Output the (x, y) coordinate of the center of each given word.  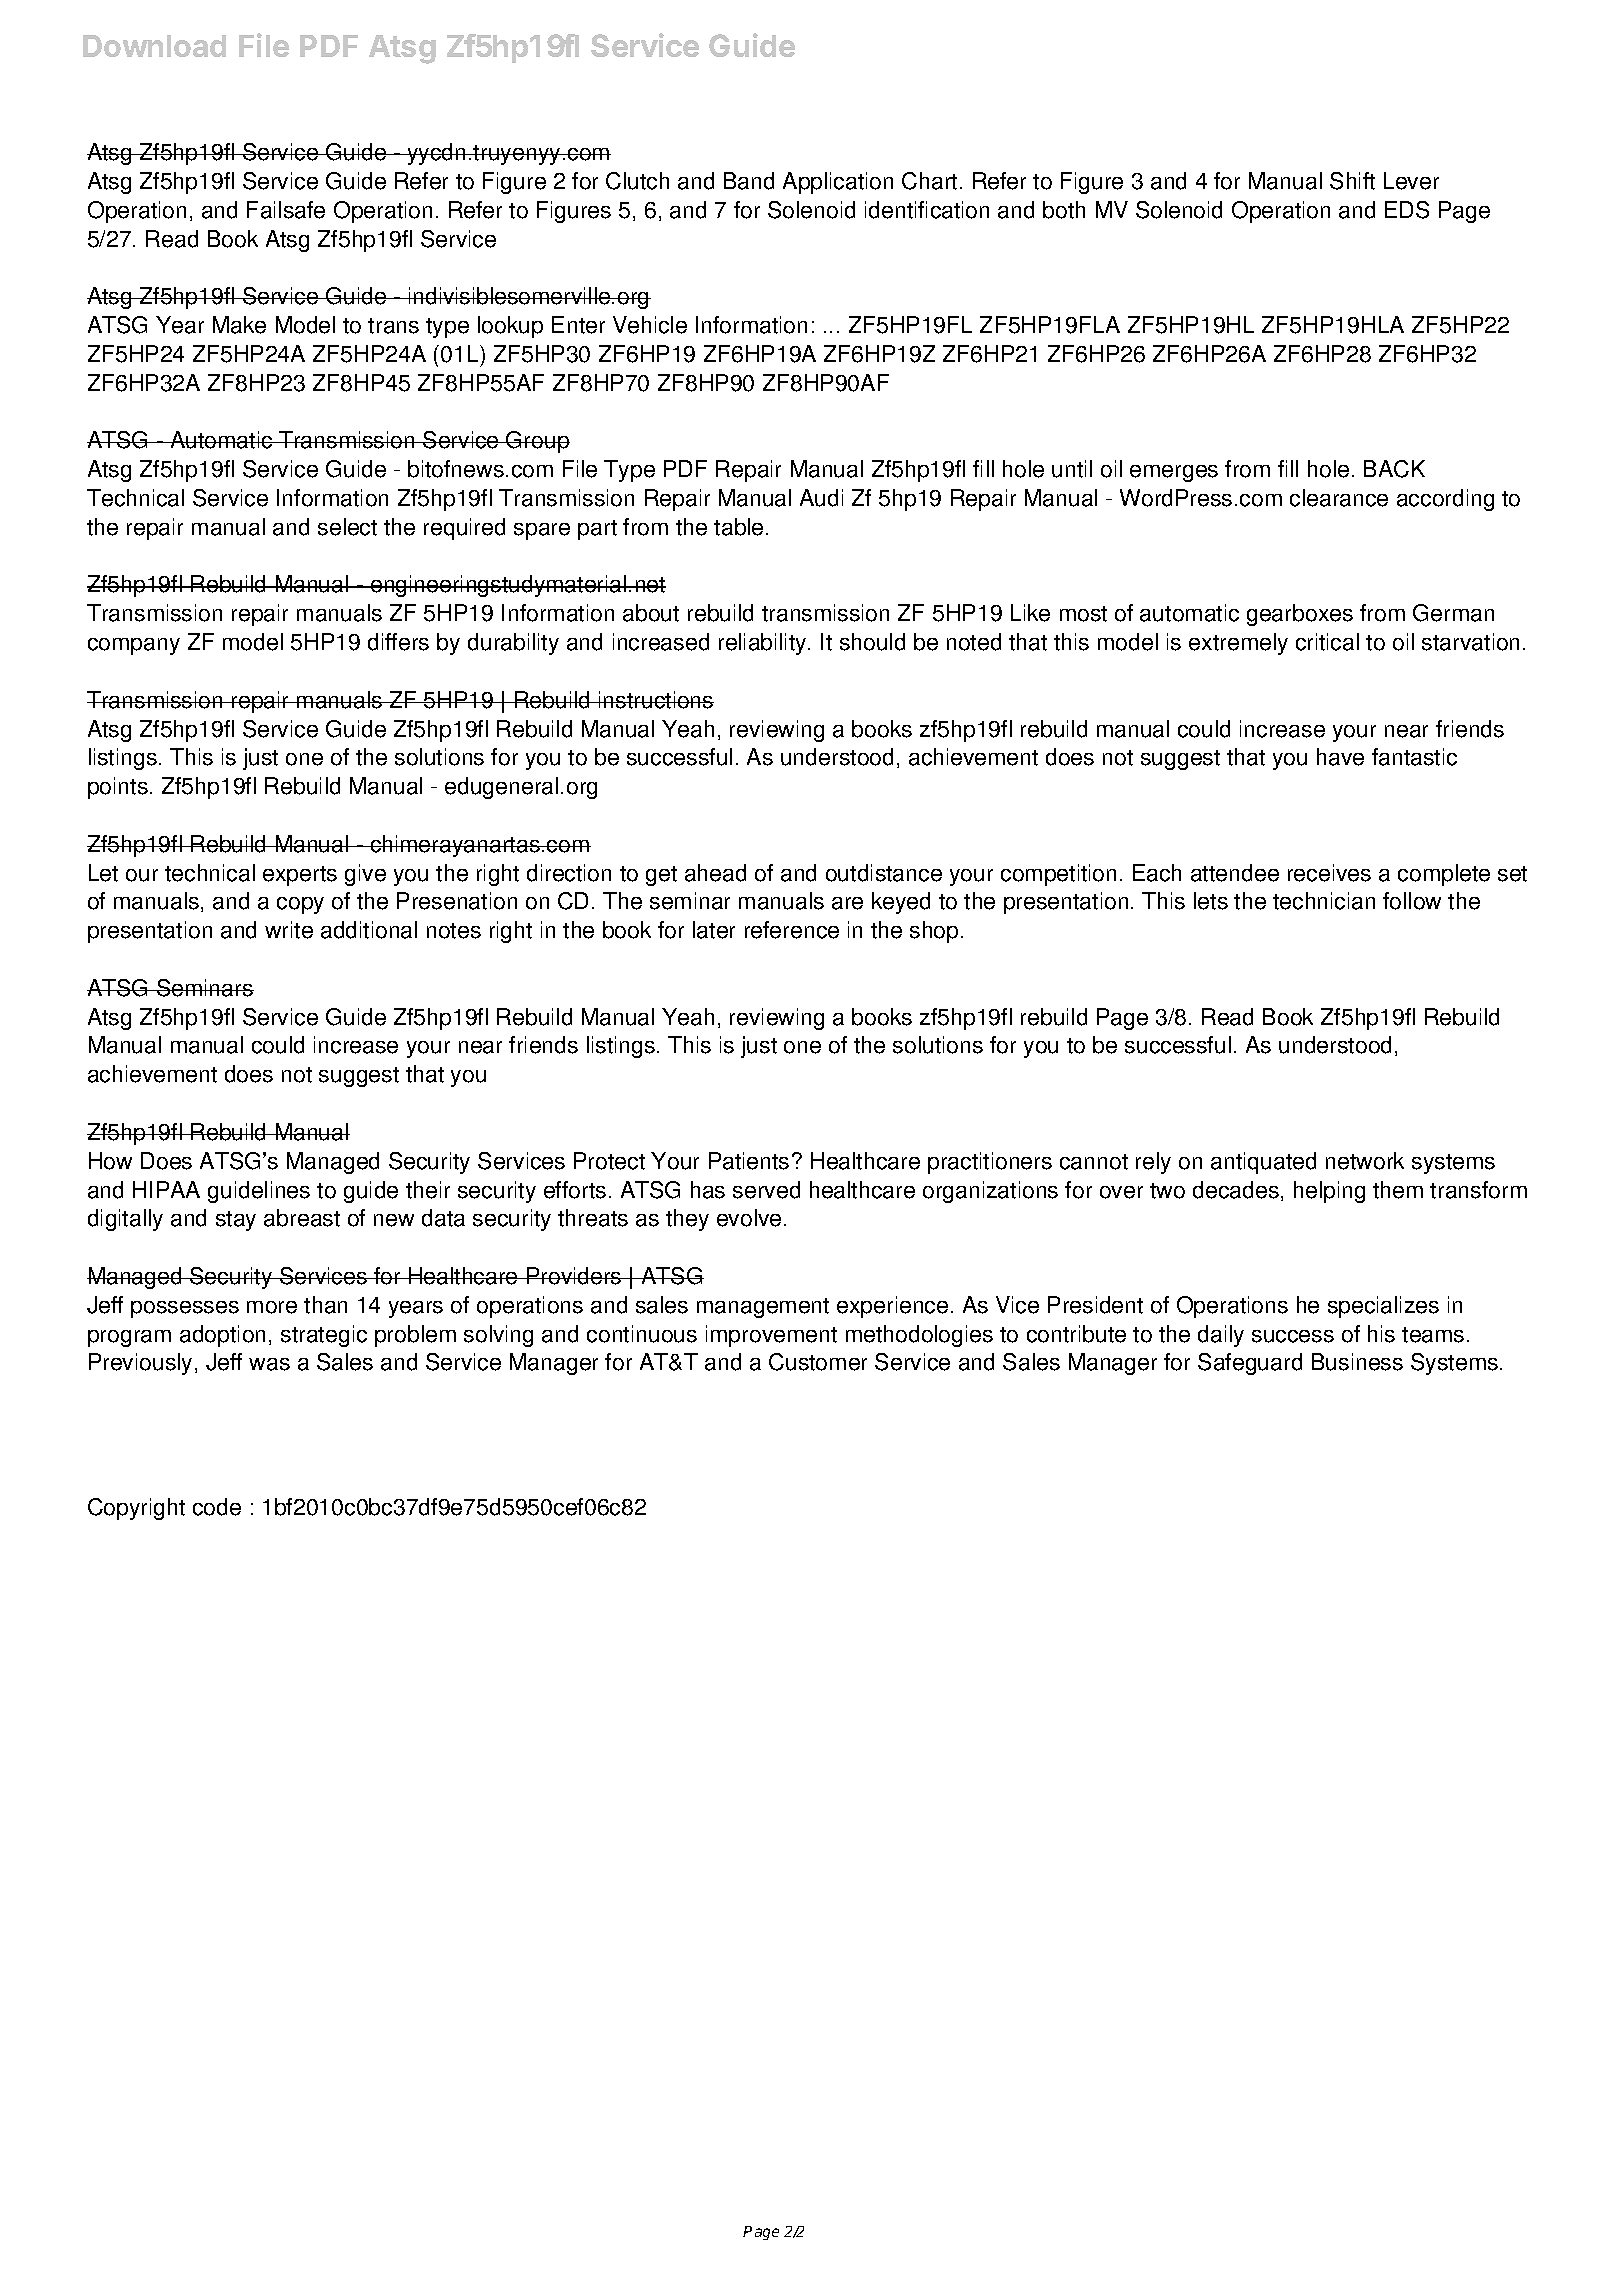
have (1340, 757)
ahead (715, 873)
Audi (821, 498)
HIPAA (166, 1189)
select (347, 527)
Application (838, 183)
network (1365, 1161)
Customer (818, 1362)
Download (154, 46)
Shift (1352, 181)
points (118, 788)
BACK (1394, 469)
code (217, 1507)
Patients (749, 1161)
